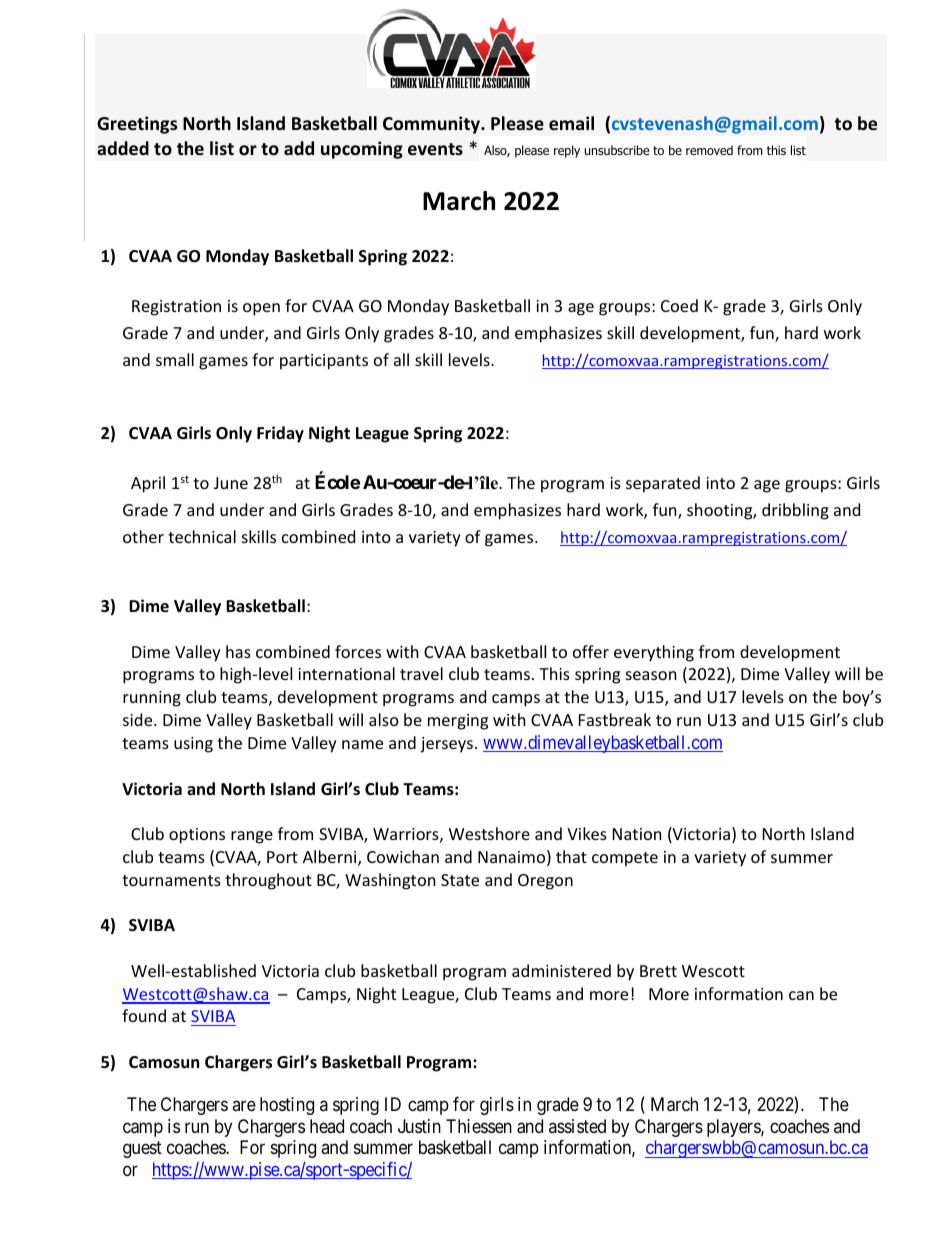  I want to click on are, so click(244, 1106).
